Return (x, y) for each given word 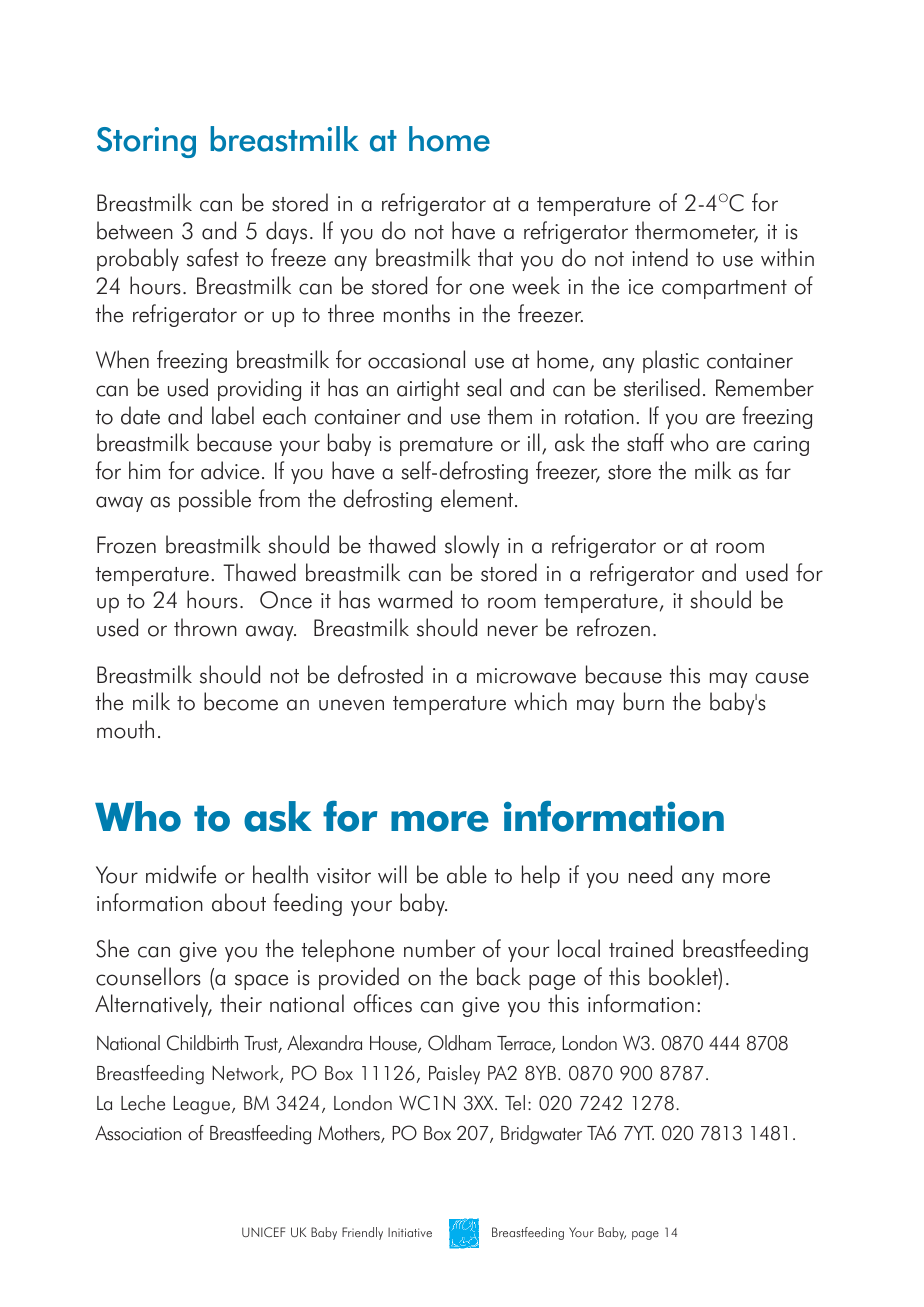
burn (644, 701)
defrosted (380, 674)
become (241, 701)
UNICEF (263, 1232)
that (495, 257)
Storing (146, 142)
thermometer (696, 231)
